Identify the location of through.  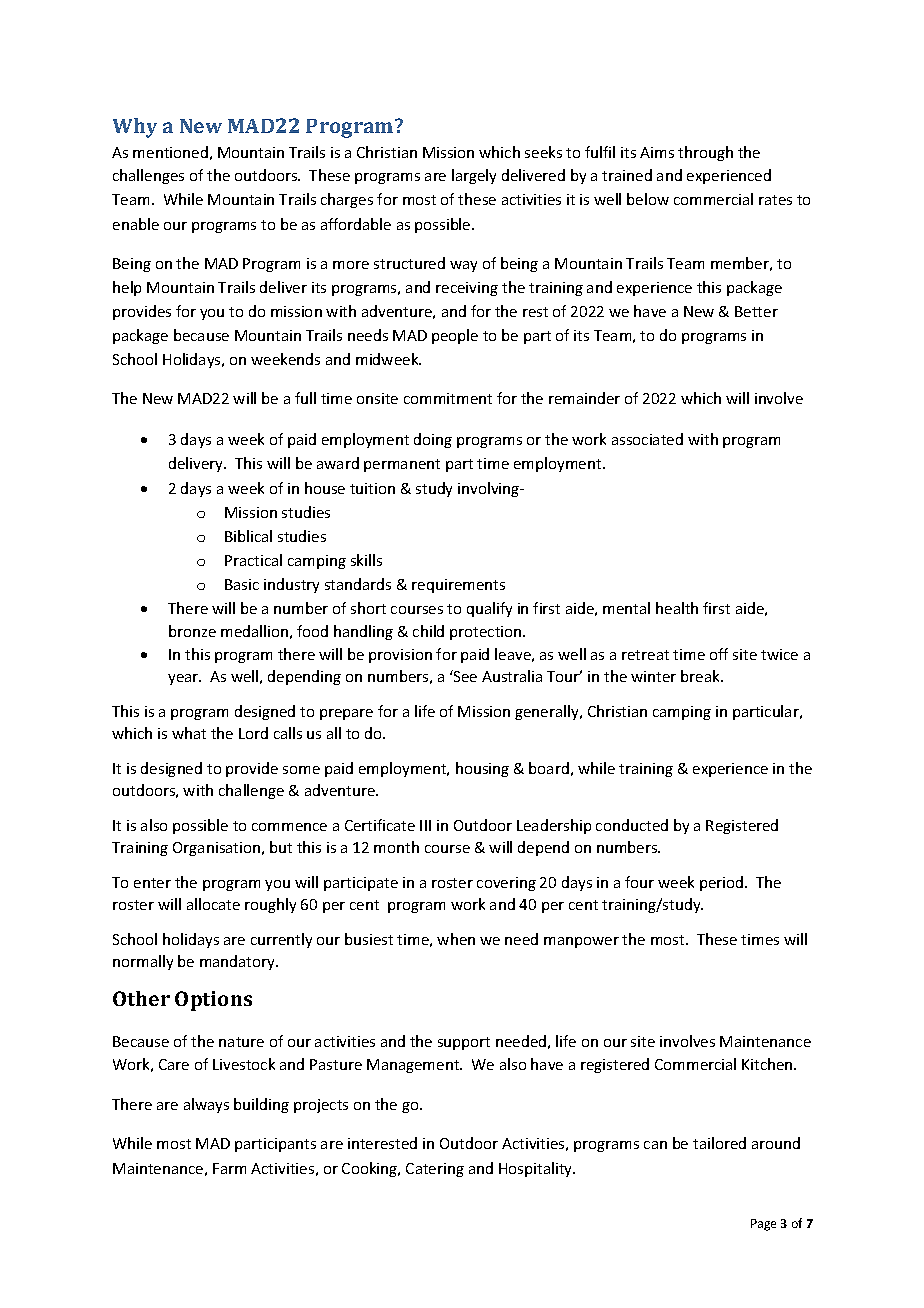
(705, 153).
